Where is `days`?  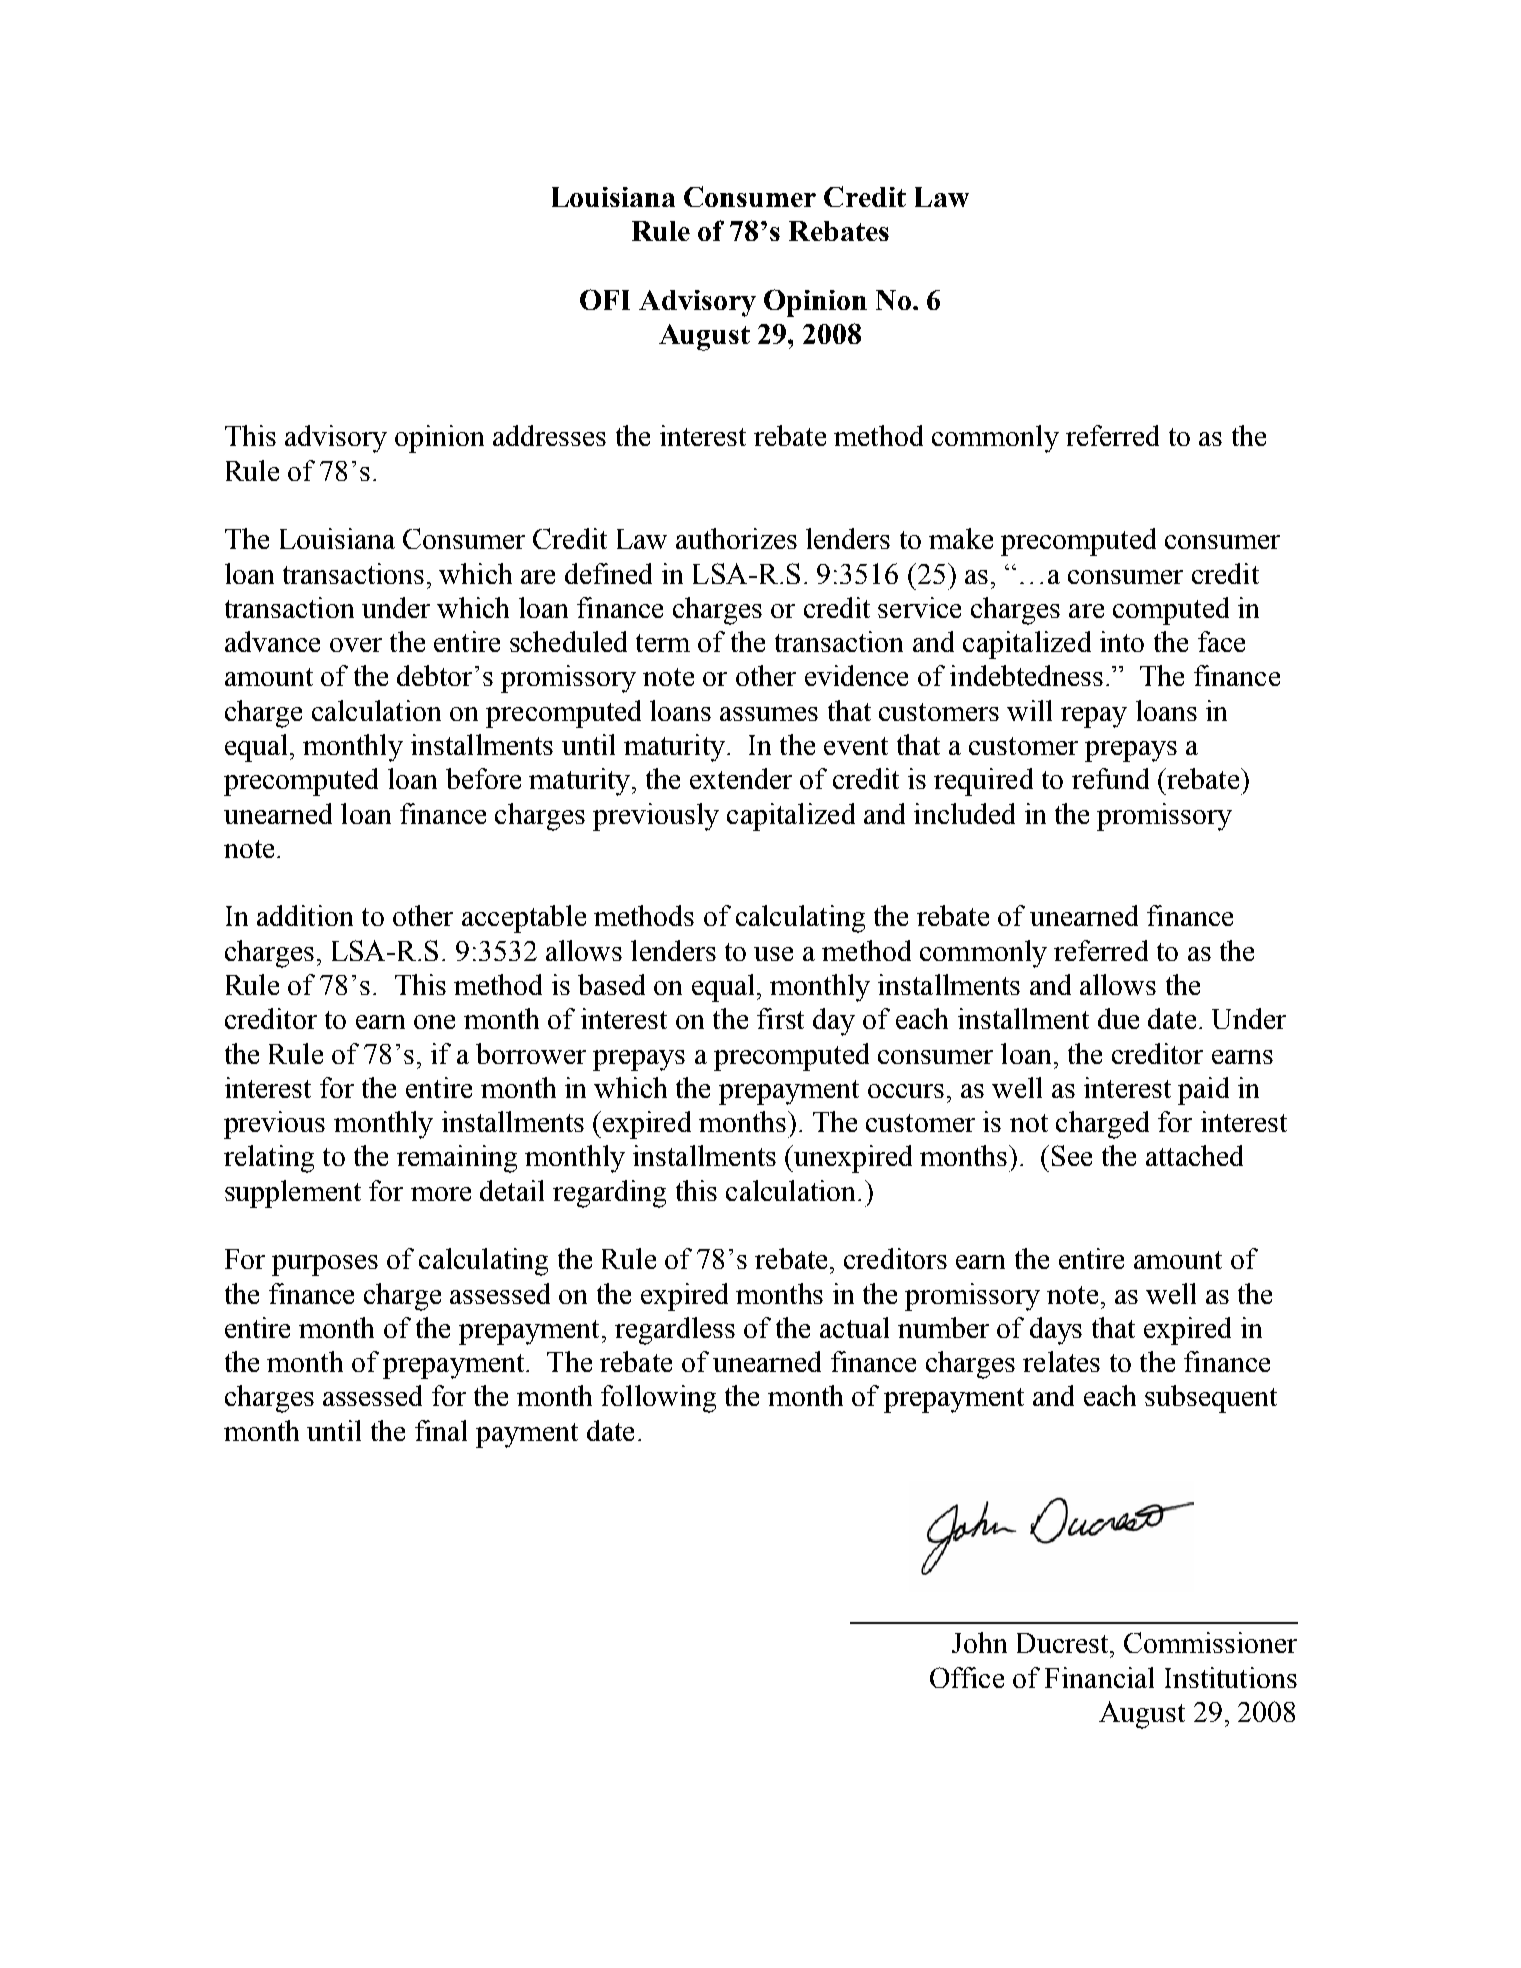 days is located at coordinates (1056, 1331).
